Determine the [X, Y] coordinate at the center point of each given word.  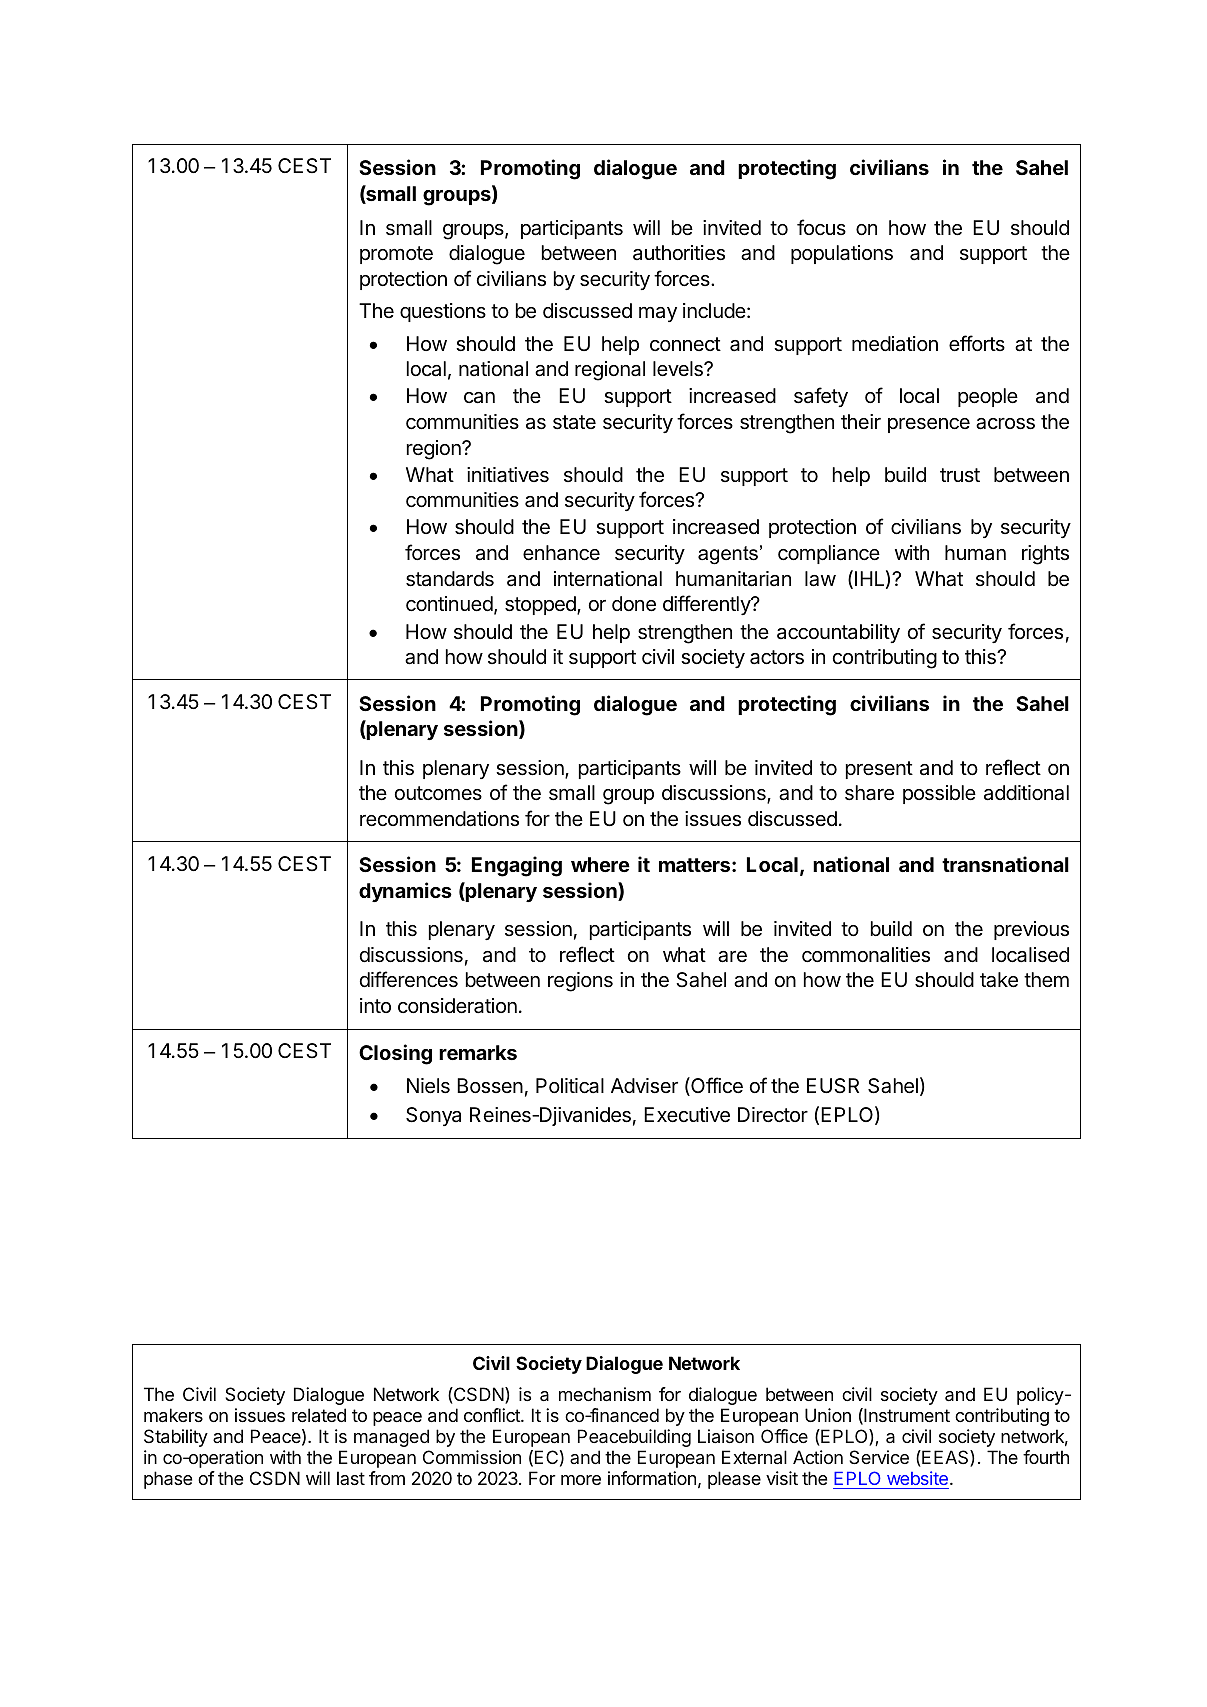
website [917, 1478]
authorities [679, 253]
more [581, 1480]
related [319, 1415]
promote [396, 255]
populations [842, 254]
